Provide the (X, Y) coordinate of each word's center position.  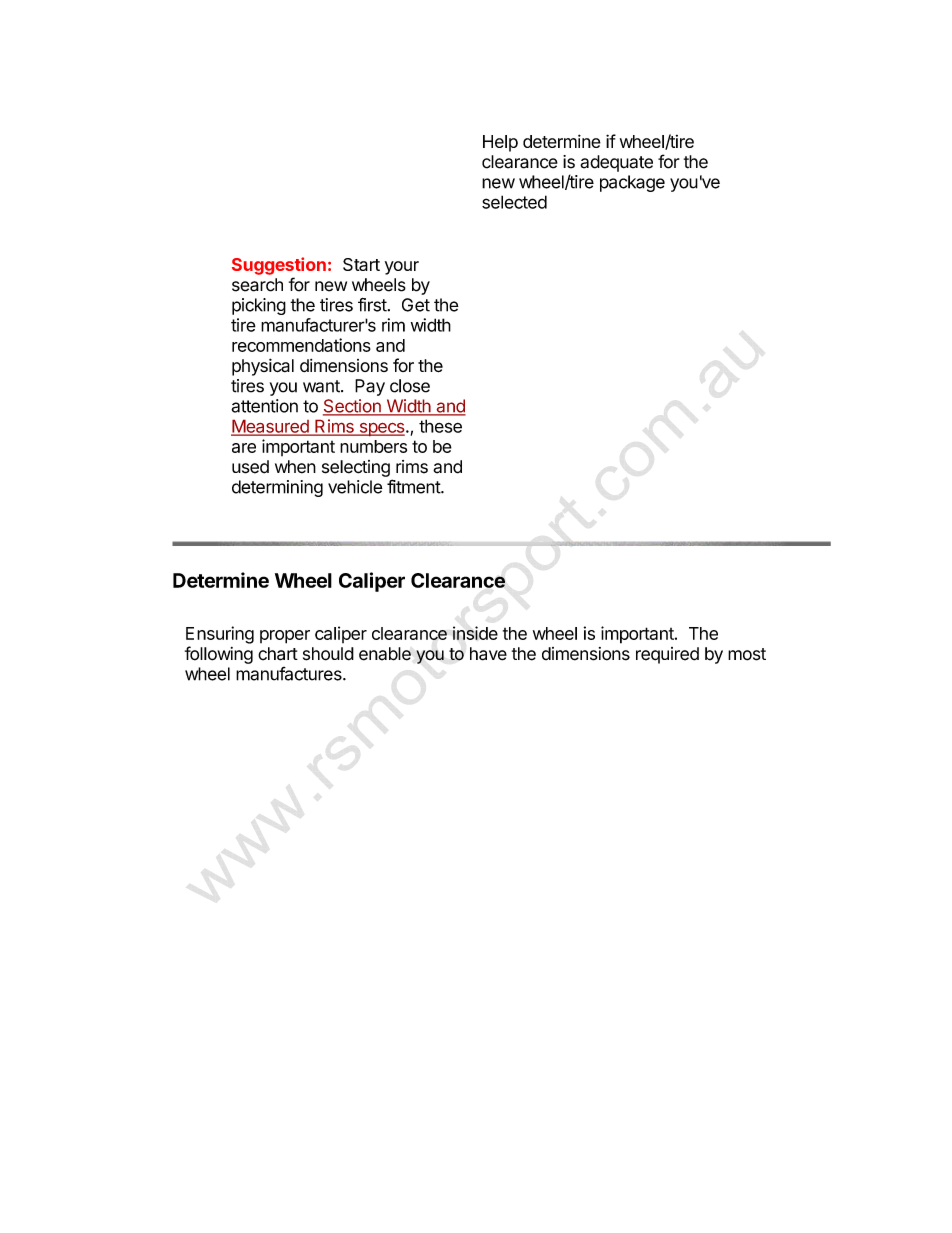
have (488, 654)
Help (500, 143)
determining (277, 488)
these (440, 426)
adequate (616, 163)
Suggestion (279, 266)
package (632, 183)
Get (416, 305)
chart (278, 654)
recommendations (301, 345)
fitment (414, 486)
